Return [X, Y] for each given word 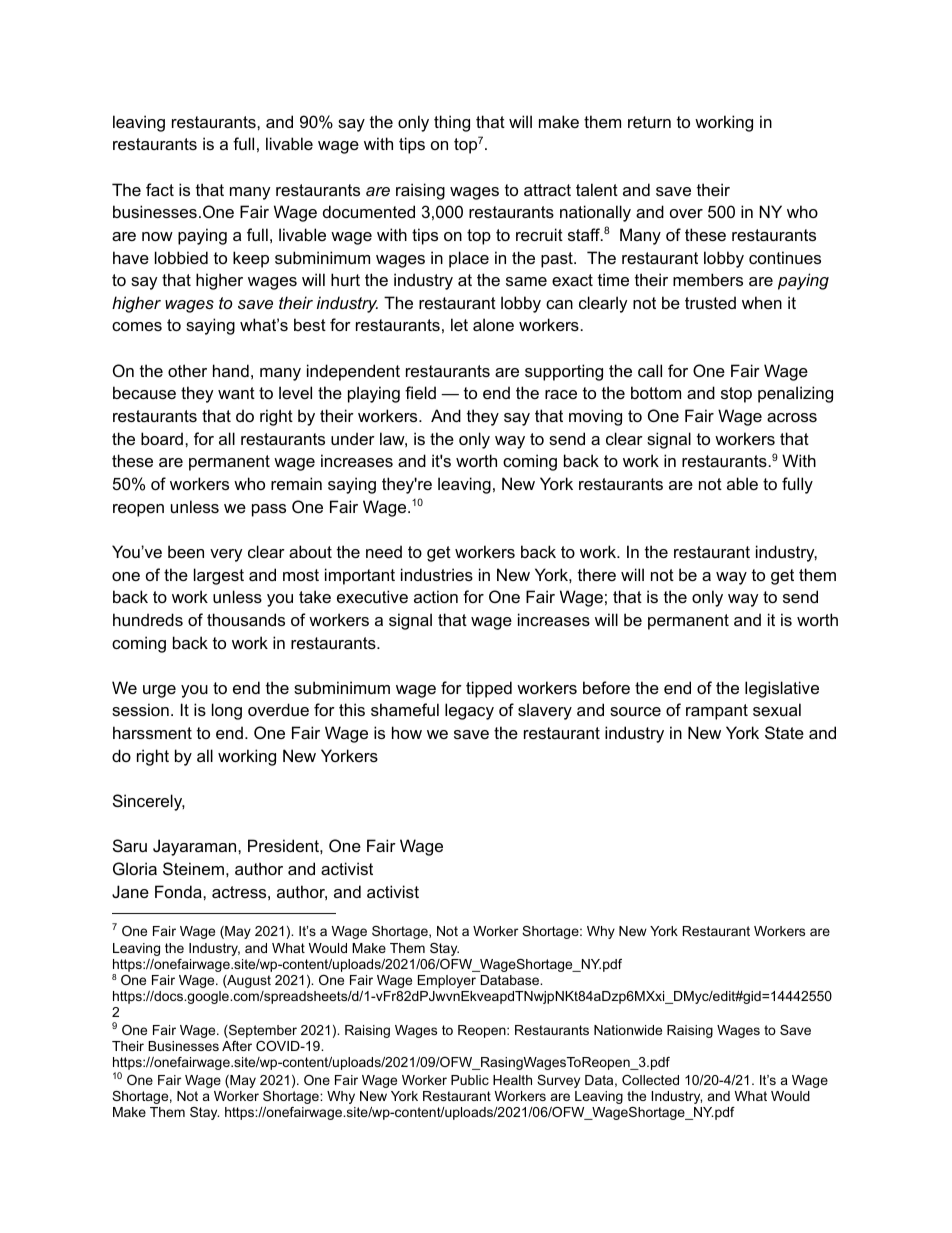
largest [219, 576]
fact [160, 189]
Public [470, 1080]
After [237, 1046]
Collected [650, 1080]
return [649, 122]
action [436, 596]
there [597, 574]
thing [452, 123]
